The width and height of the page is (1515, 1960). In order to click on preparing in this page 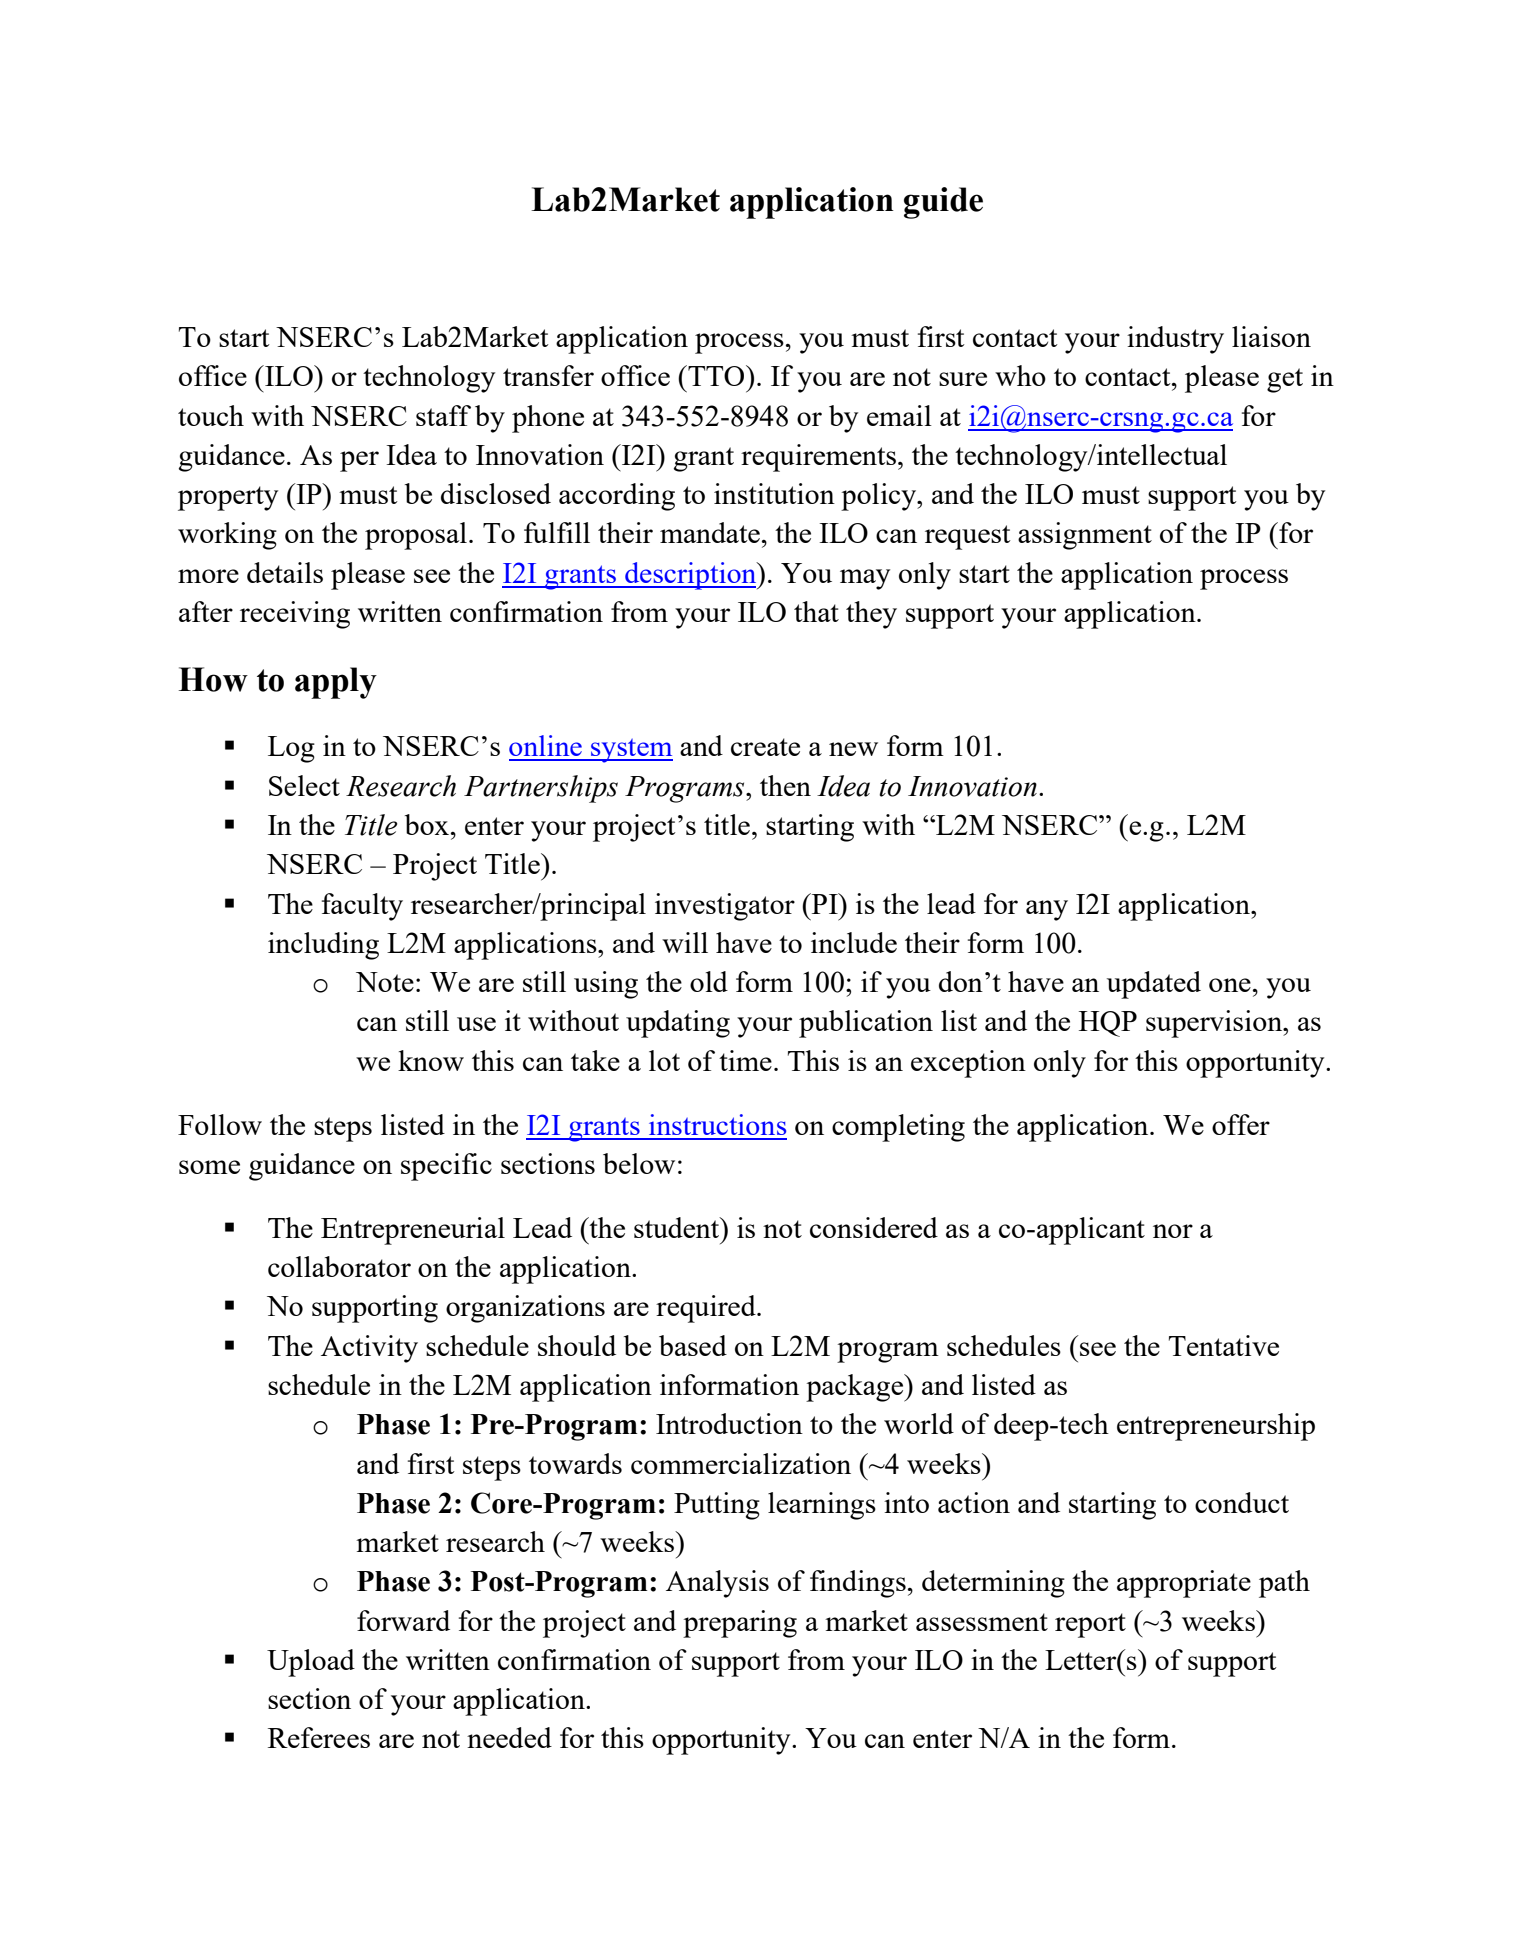, I will do `click(740, 1624)`.
